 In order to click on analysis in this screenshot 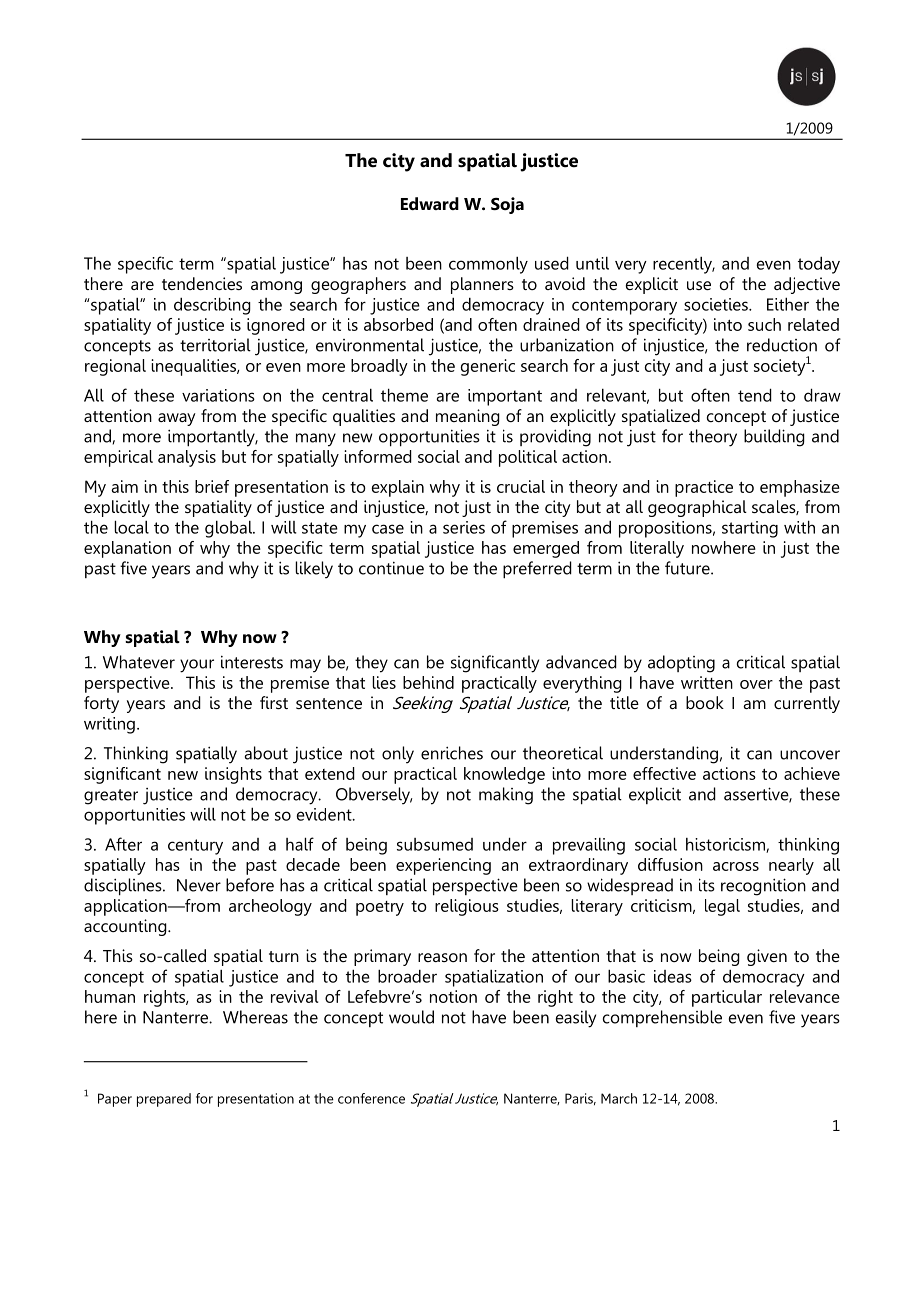, I will do `click(187, 458)`.
